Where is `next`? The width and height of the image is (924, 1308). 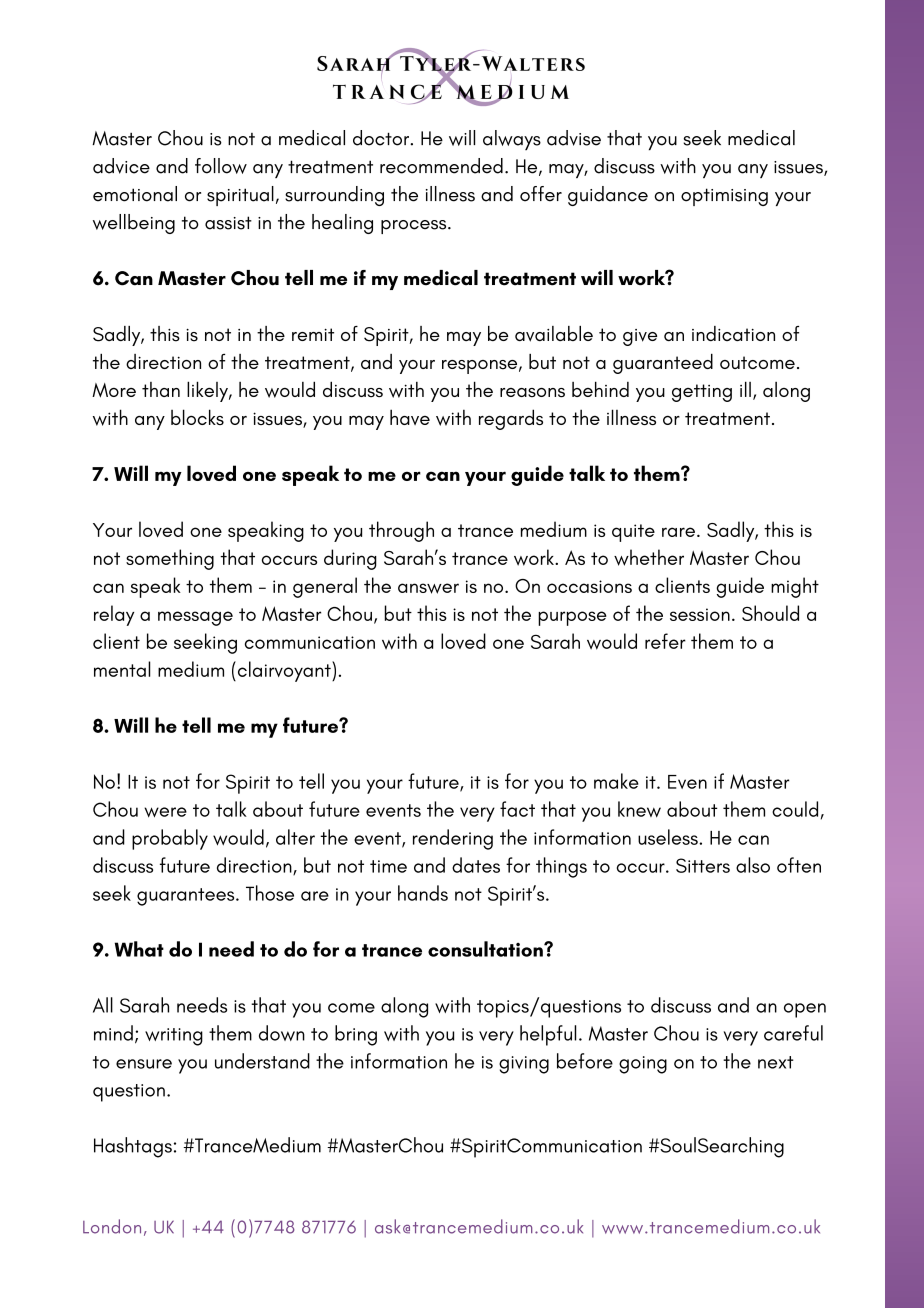 next is located at coordinates (776, 1062).
